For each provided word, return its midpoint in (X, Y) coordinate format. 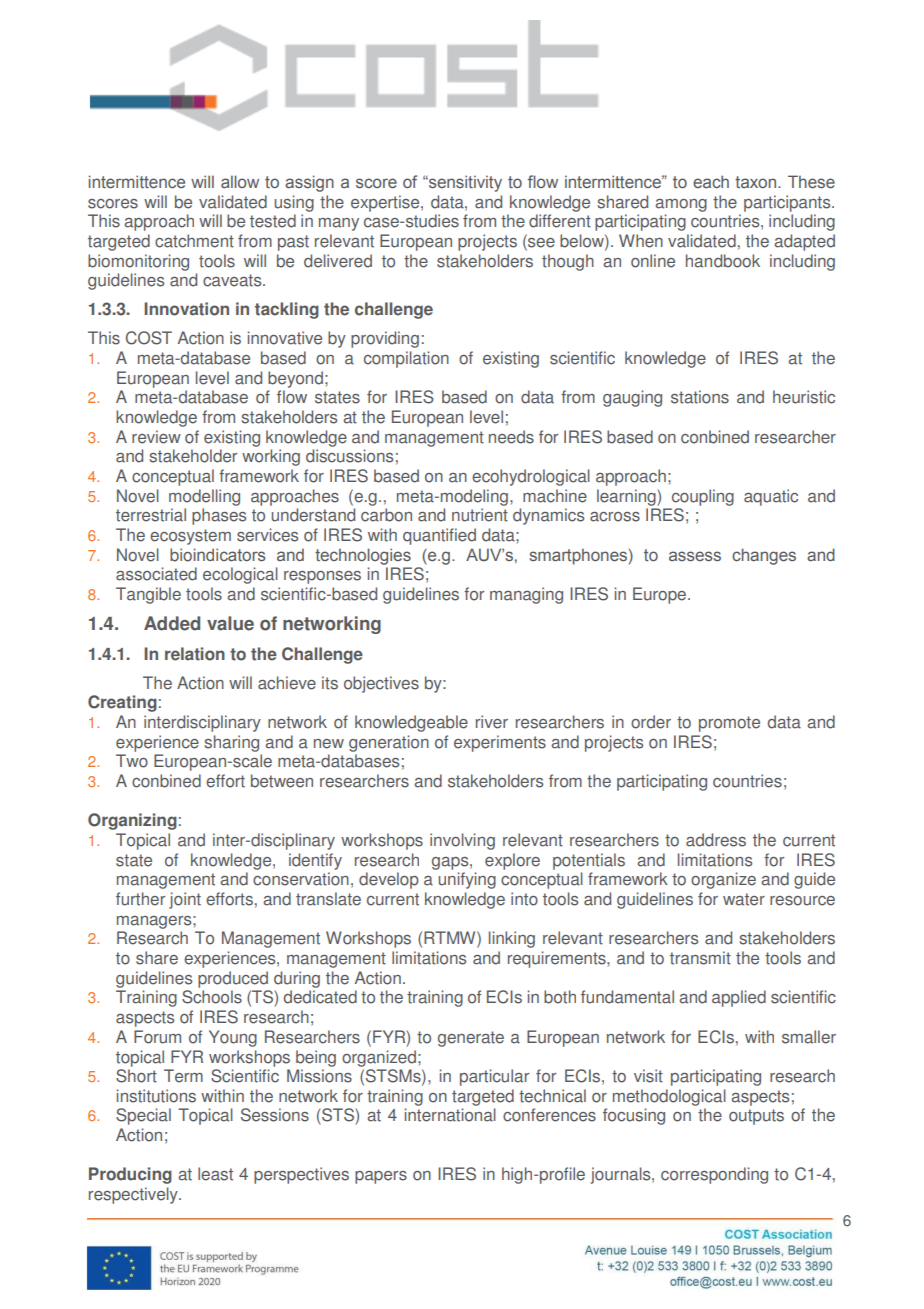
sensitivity (464, 183)
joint (185, 900)
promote (729, 724)
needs (511, 437)
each (711, 181)
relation (195, 654)
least (215, 1174)
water (744, 899)
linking (512, 939)
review (156, 437)
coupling (703, 497)
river (492, 722)
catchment (194, 241)
